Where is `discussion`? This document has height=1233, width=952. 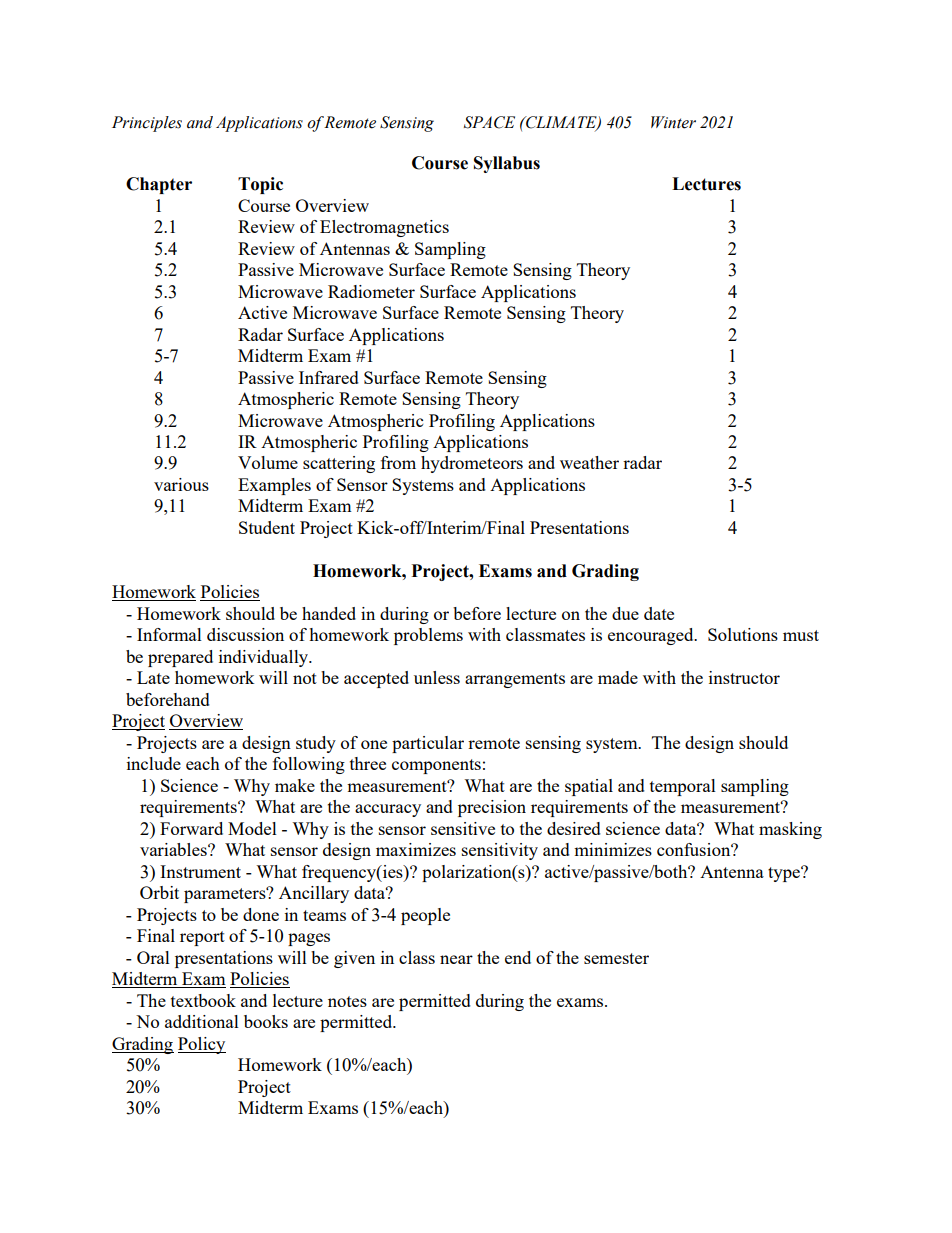 discussion is located at coordinates (245, 634).
